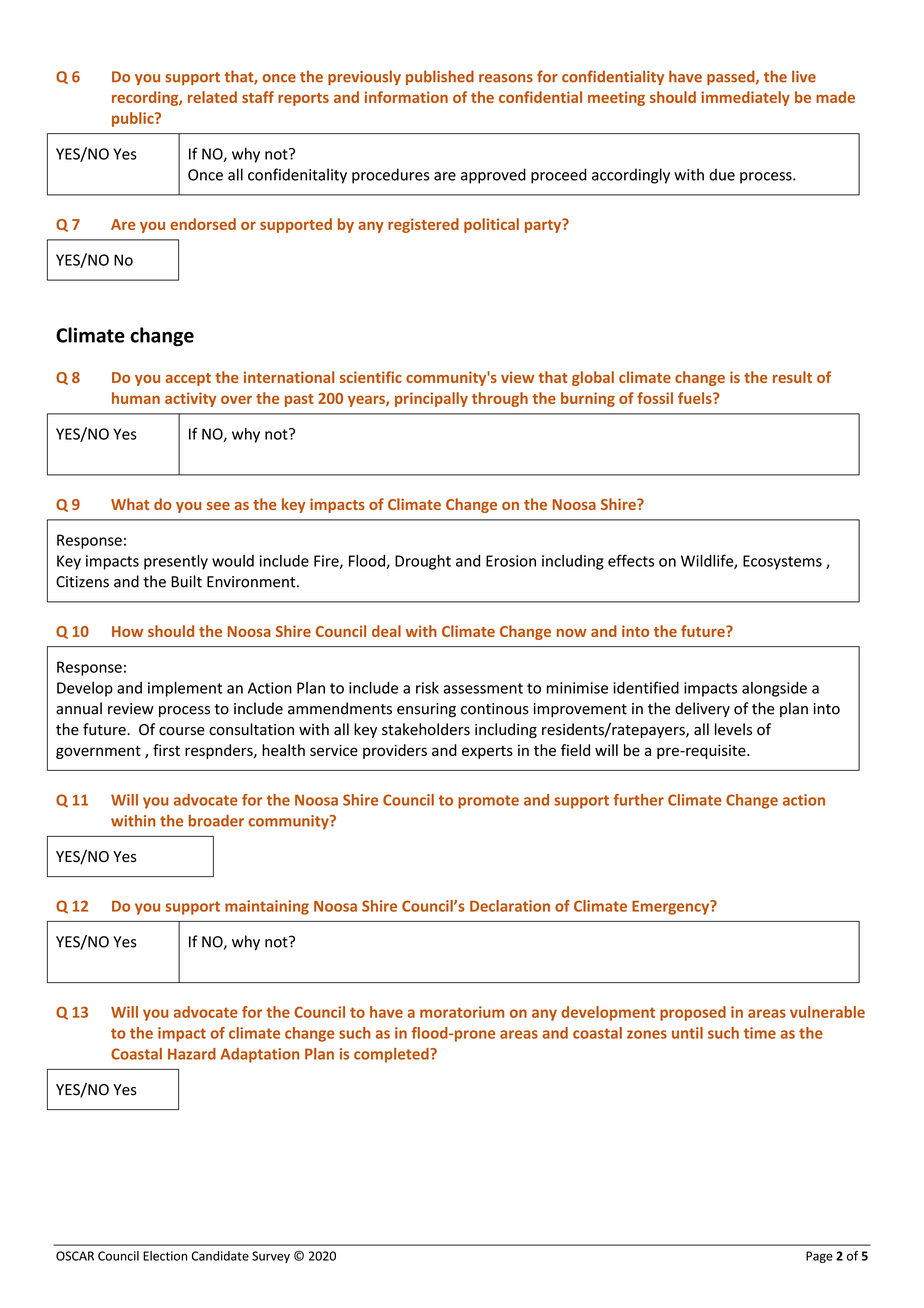 This page has height=1308, width=924. I want to click on public, so click(134, 119).
